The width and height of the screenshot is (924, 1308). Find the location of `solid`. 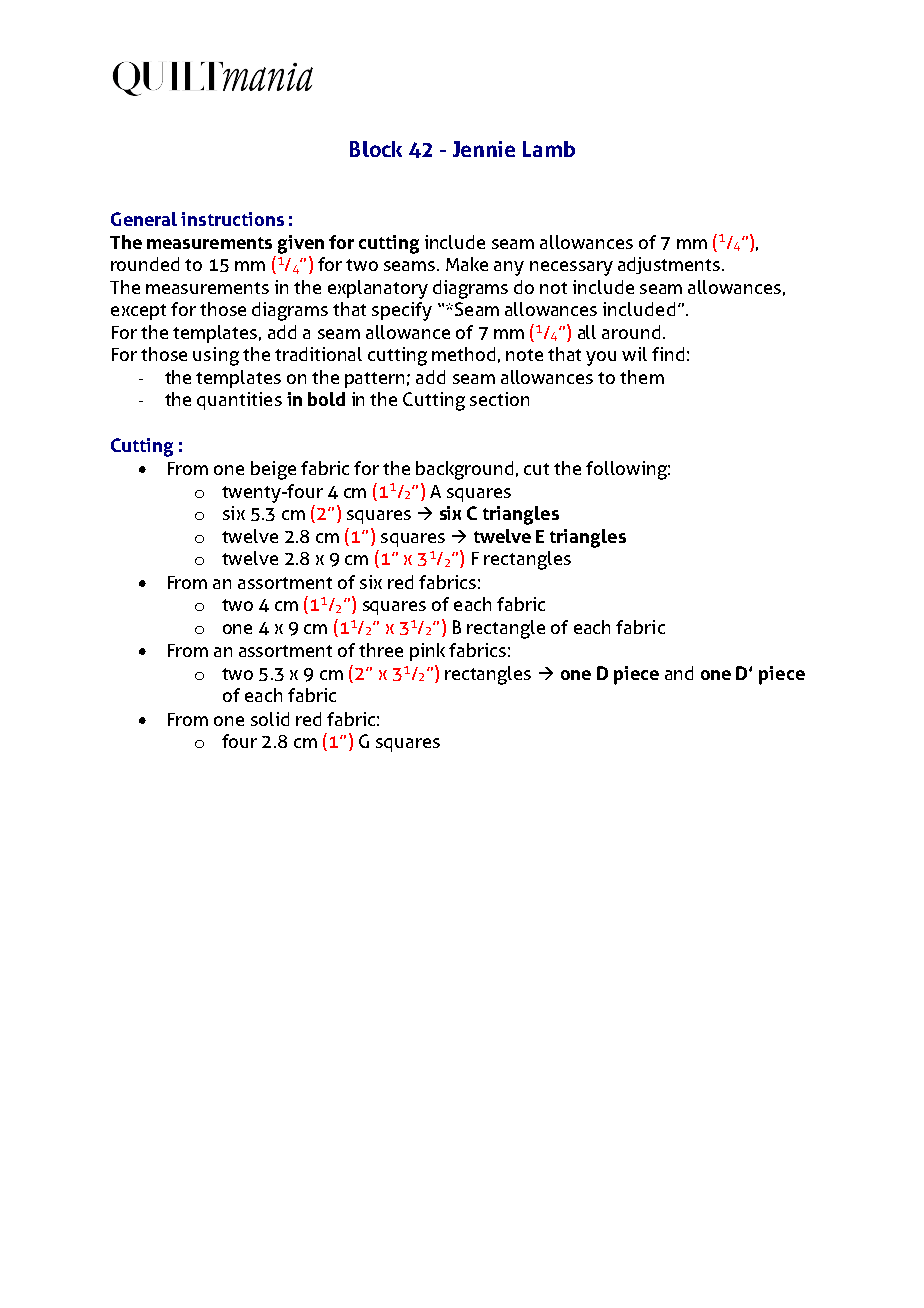

solid is located at coordinates (270, 719).
